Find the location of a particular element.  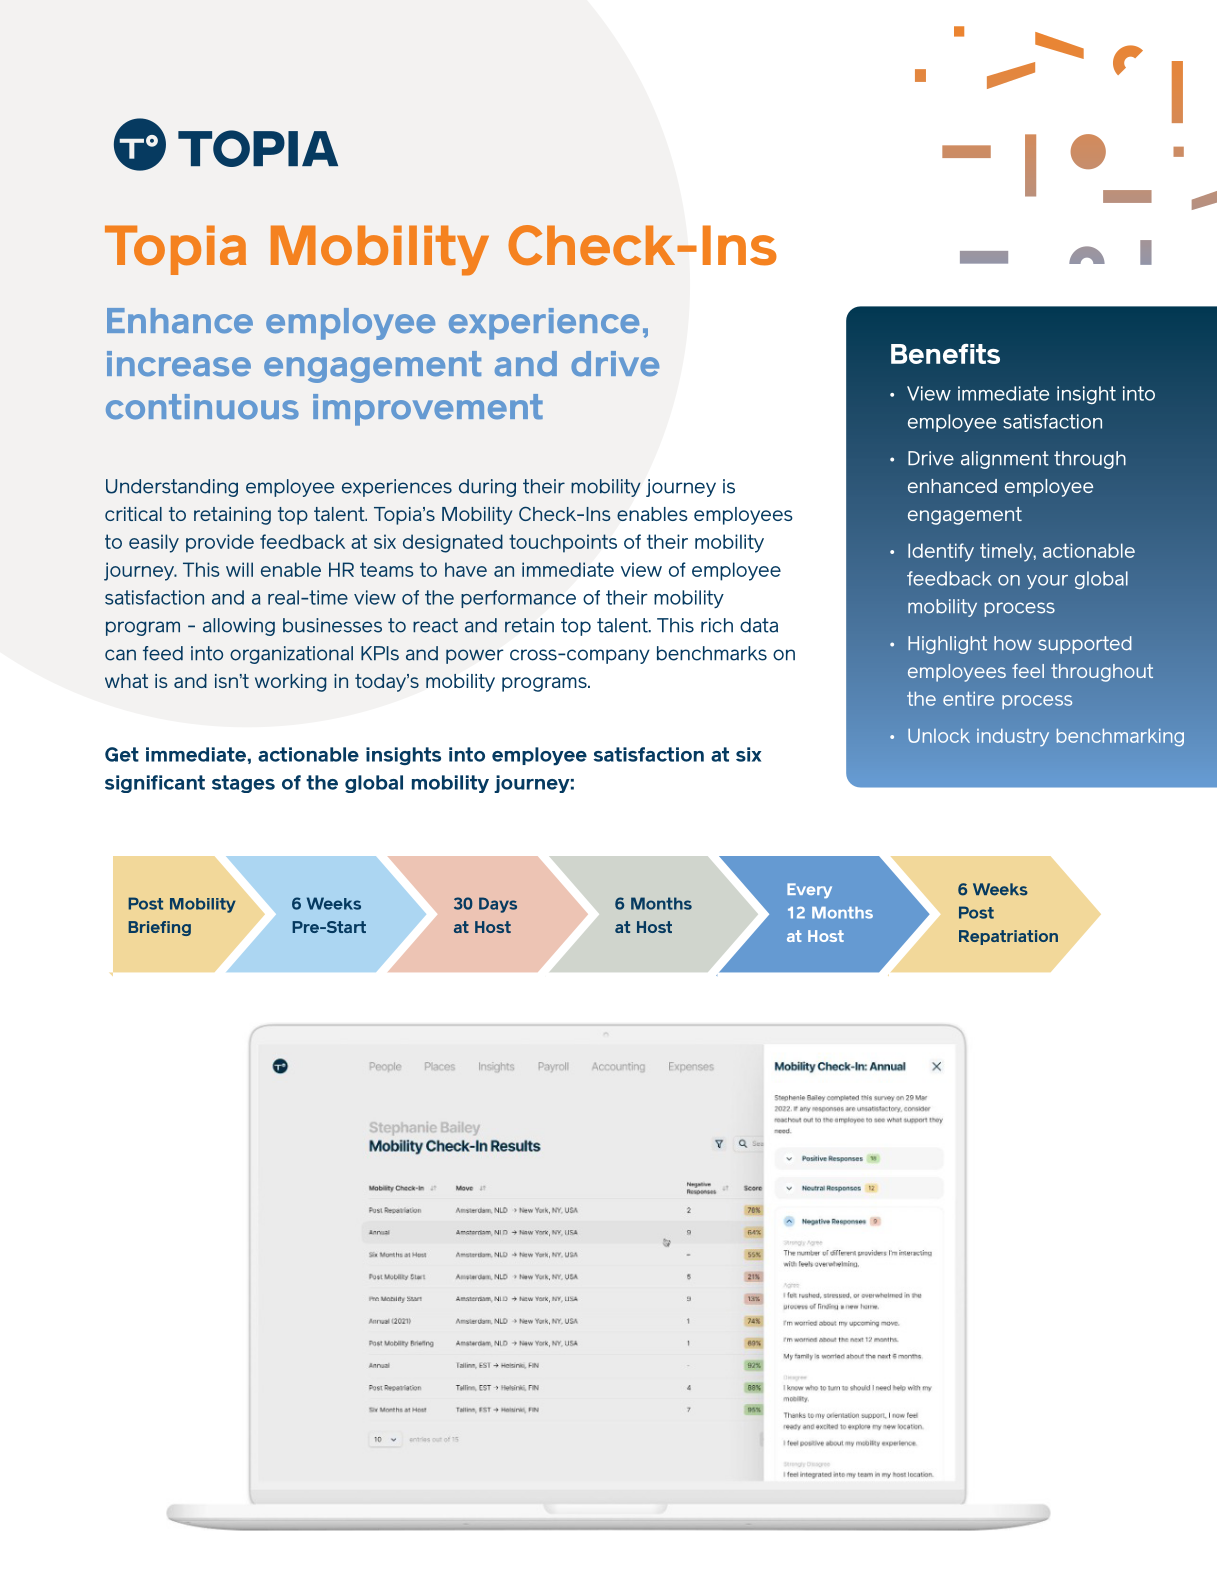

increase is located at coordinates (179, 364).
